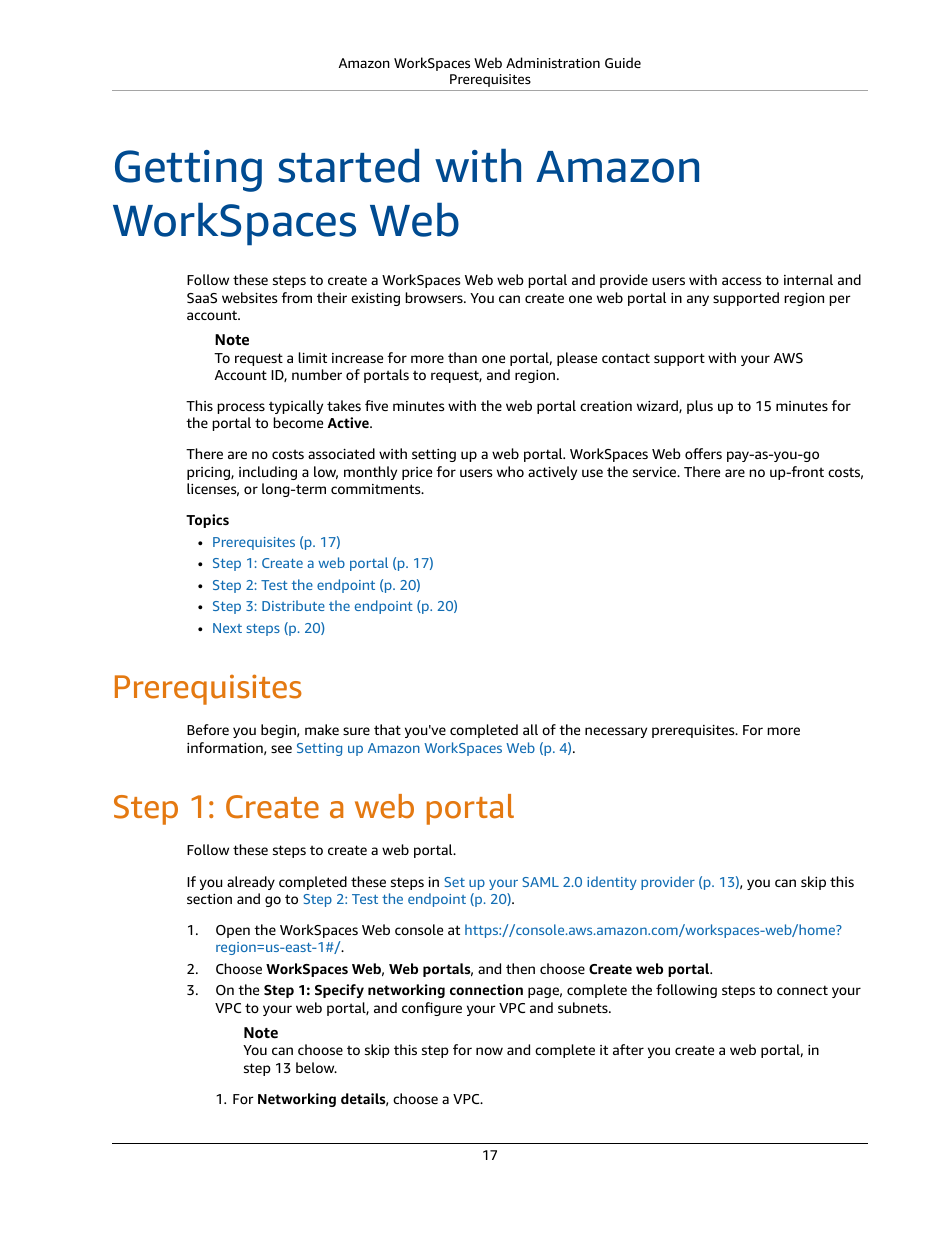 This screenshot has width=952, height=1233. What do you see at coordinates (293, 605) in the screenshot?
I see `Distribute` at bounding box center [293, 605].
